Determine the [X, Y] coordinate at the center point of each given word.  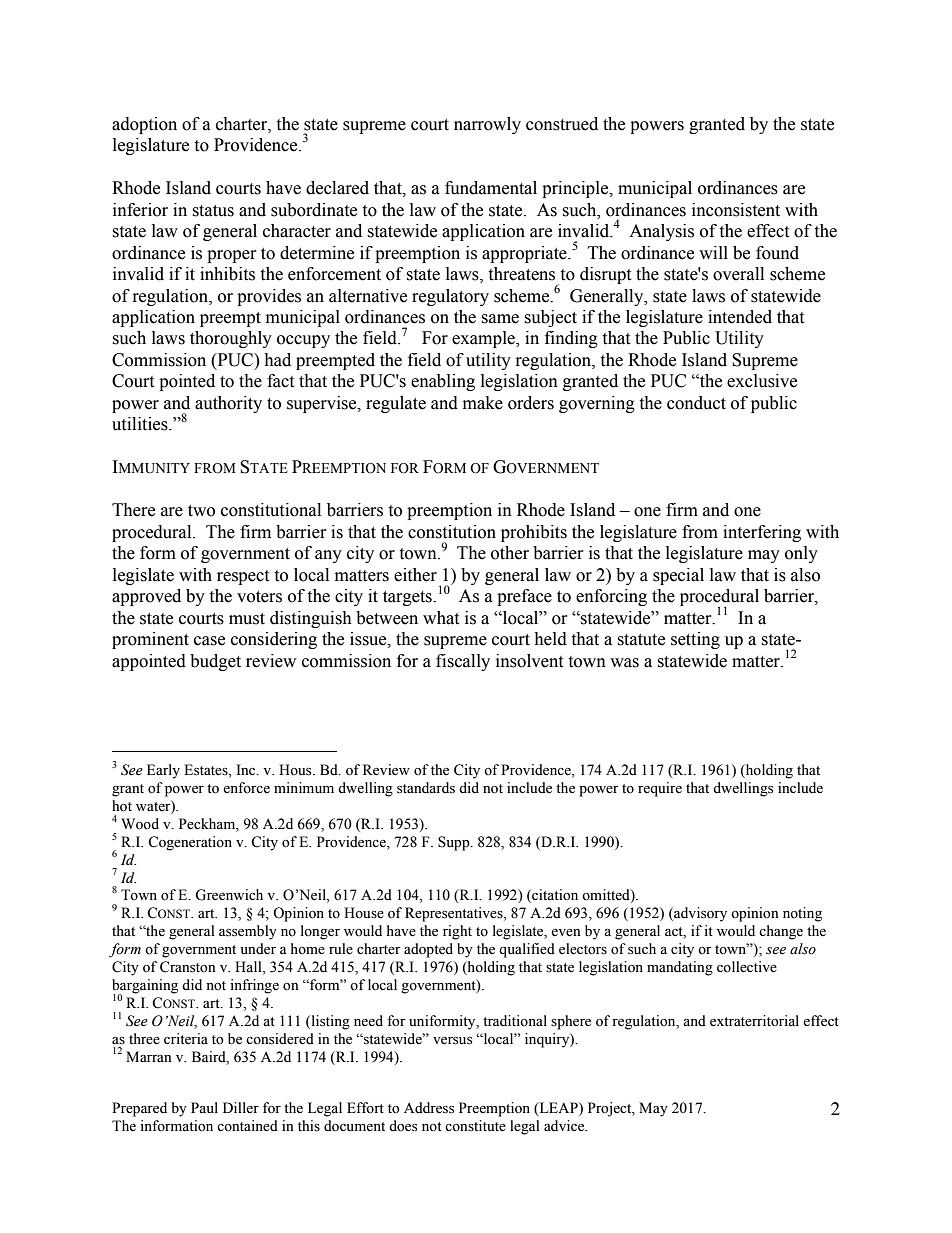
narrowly [487, 125]
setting [695, 640]
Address [429, 1108]
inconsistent [736, 210]
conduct [696, 403]
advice [565, 1126]
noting [802, 914]
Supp [455, 843]
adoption [144, 125]
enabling [443, 382]
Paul [204, 1107]
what [441, 618]
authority [228, 404]
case [209, 641]
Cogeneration [190, 843]
